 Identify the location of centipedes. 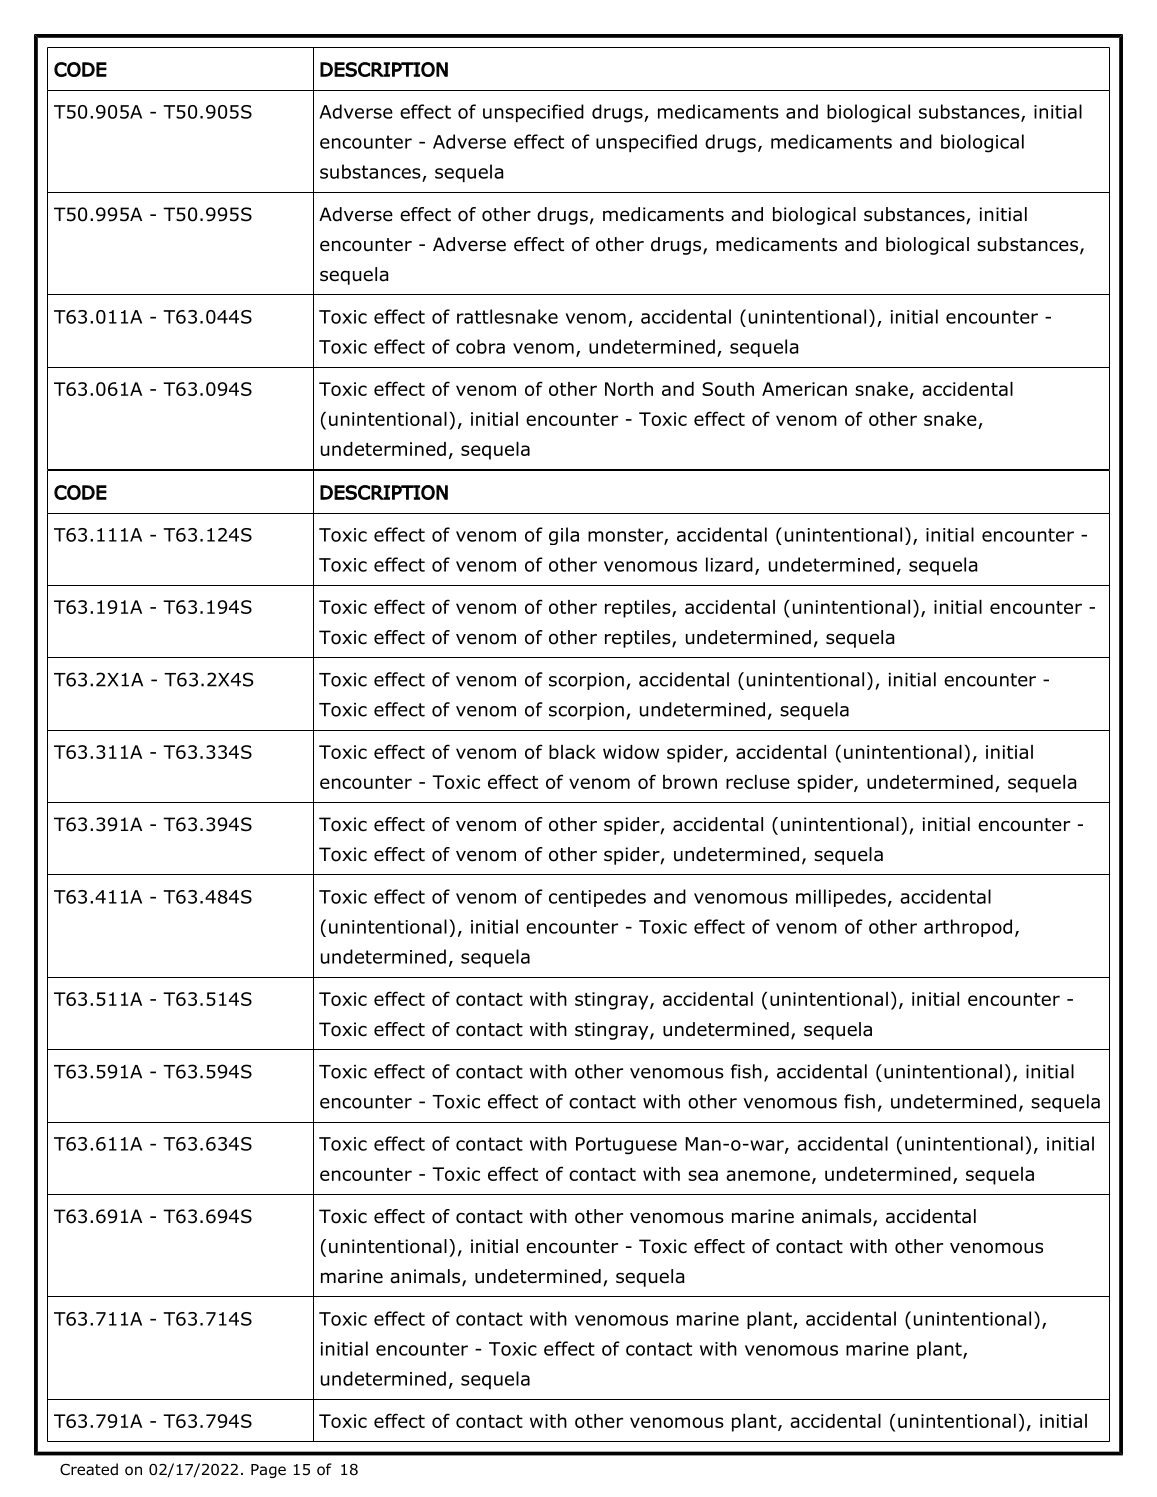
(597, 898).
